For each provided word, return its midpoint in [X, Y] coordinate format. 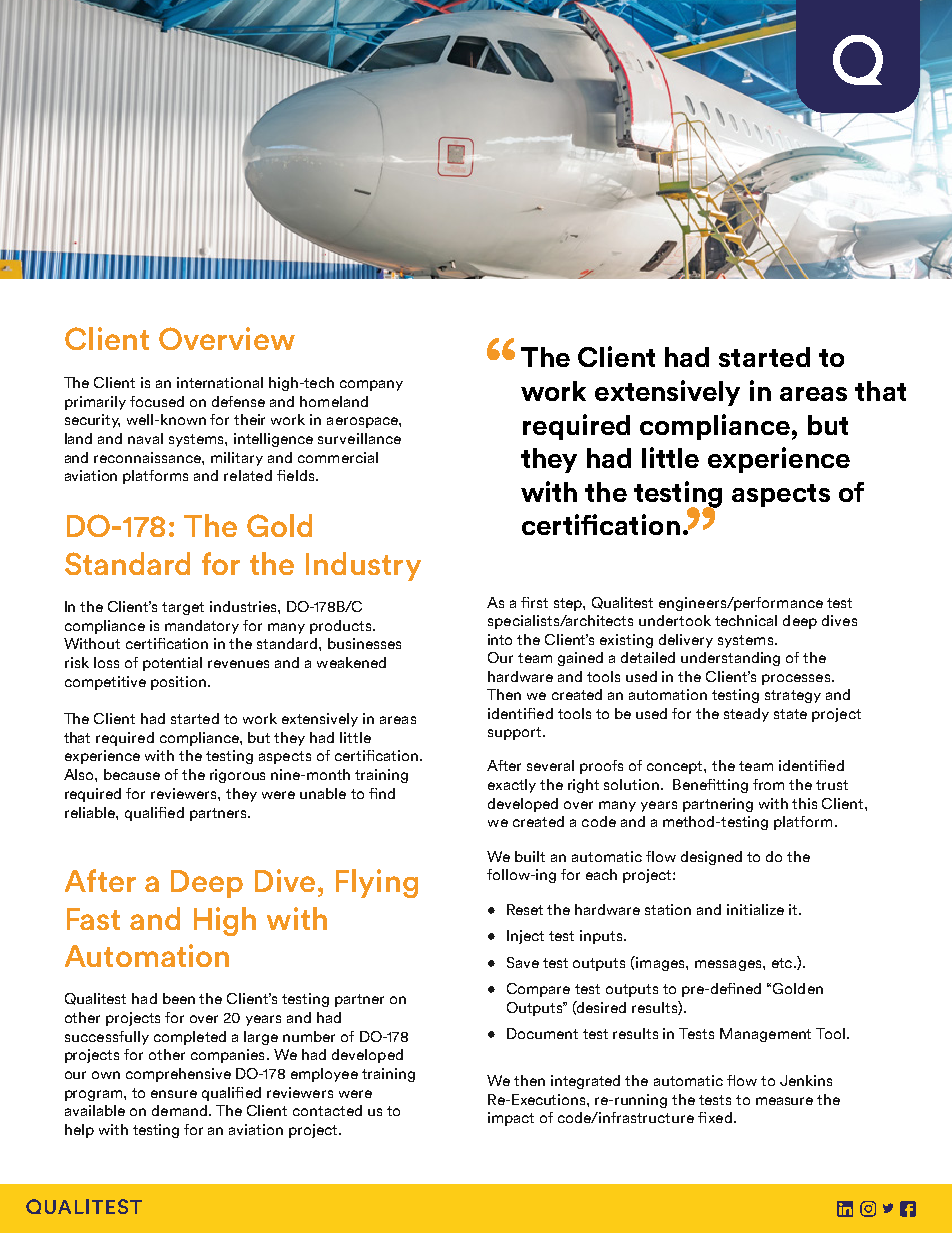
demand [179, 1110]
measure [784, 1101]
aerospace [363, 422]
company [371, 385]
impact [511, 1119]
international [220, 382]
